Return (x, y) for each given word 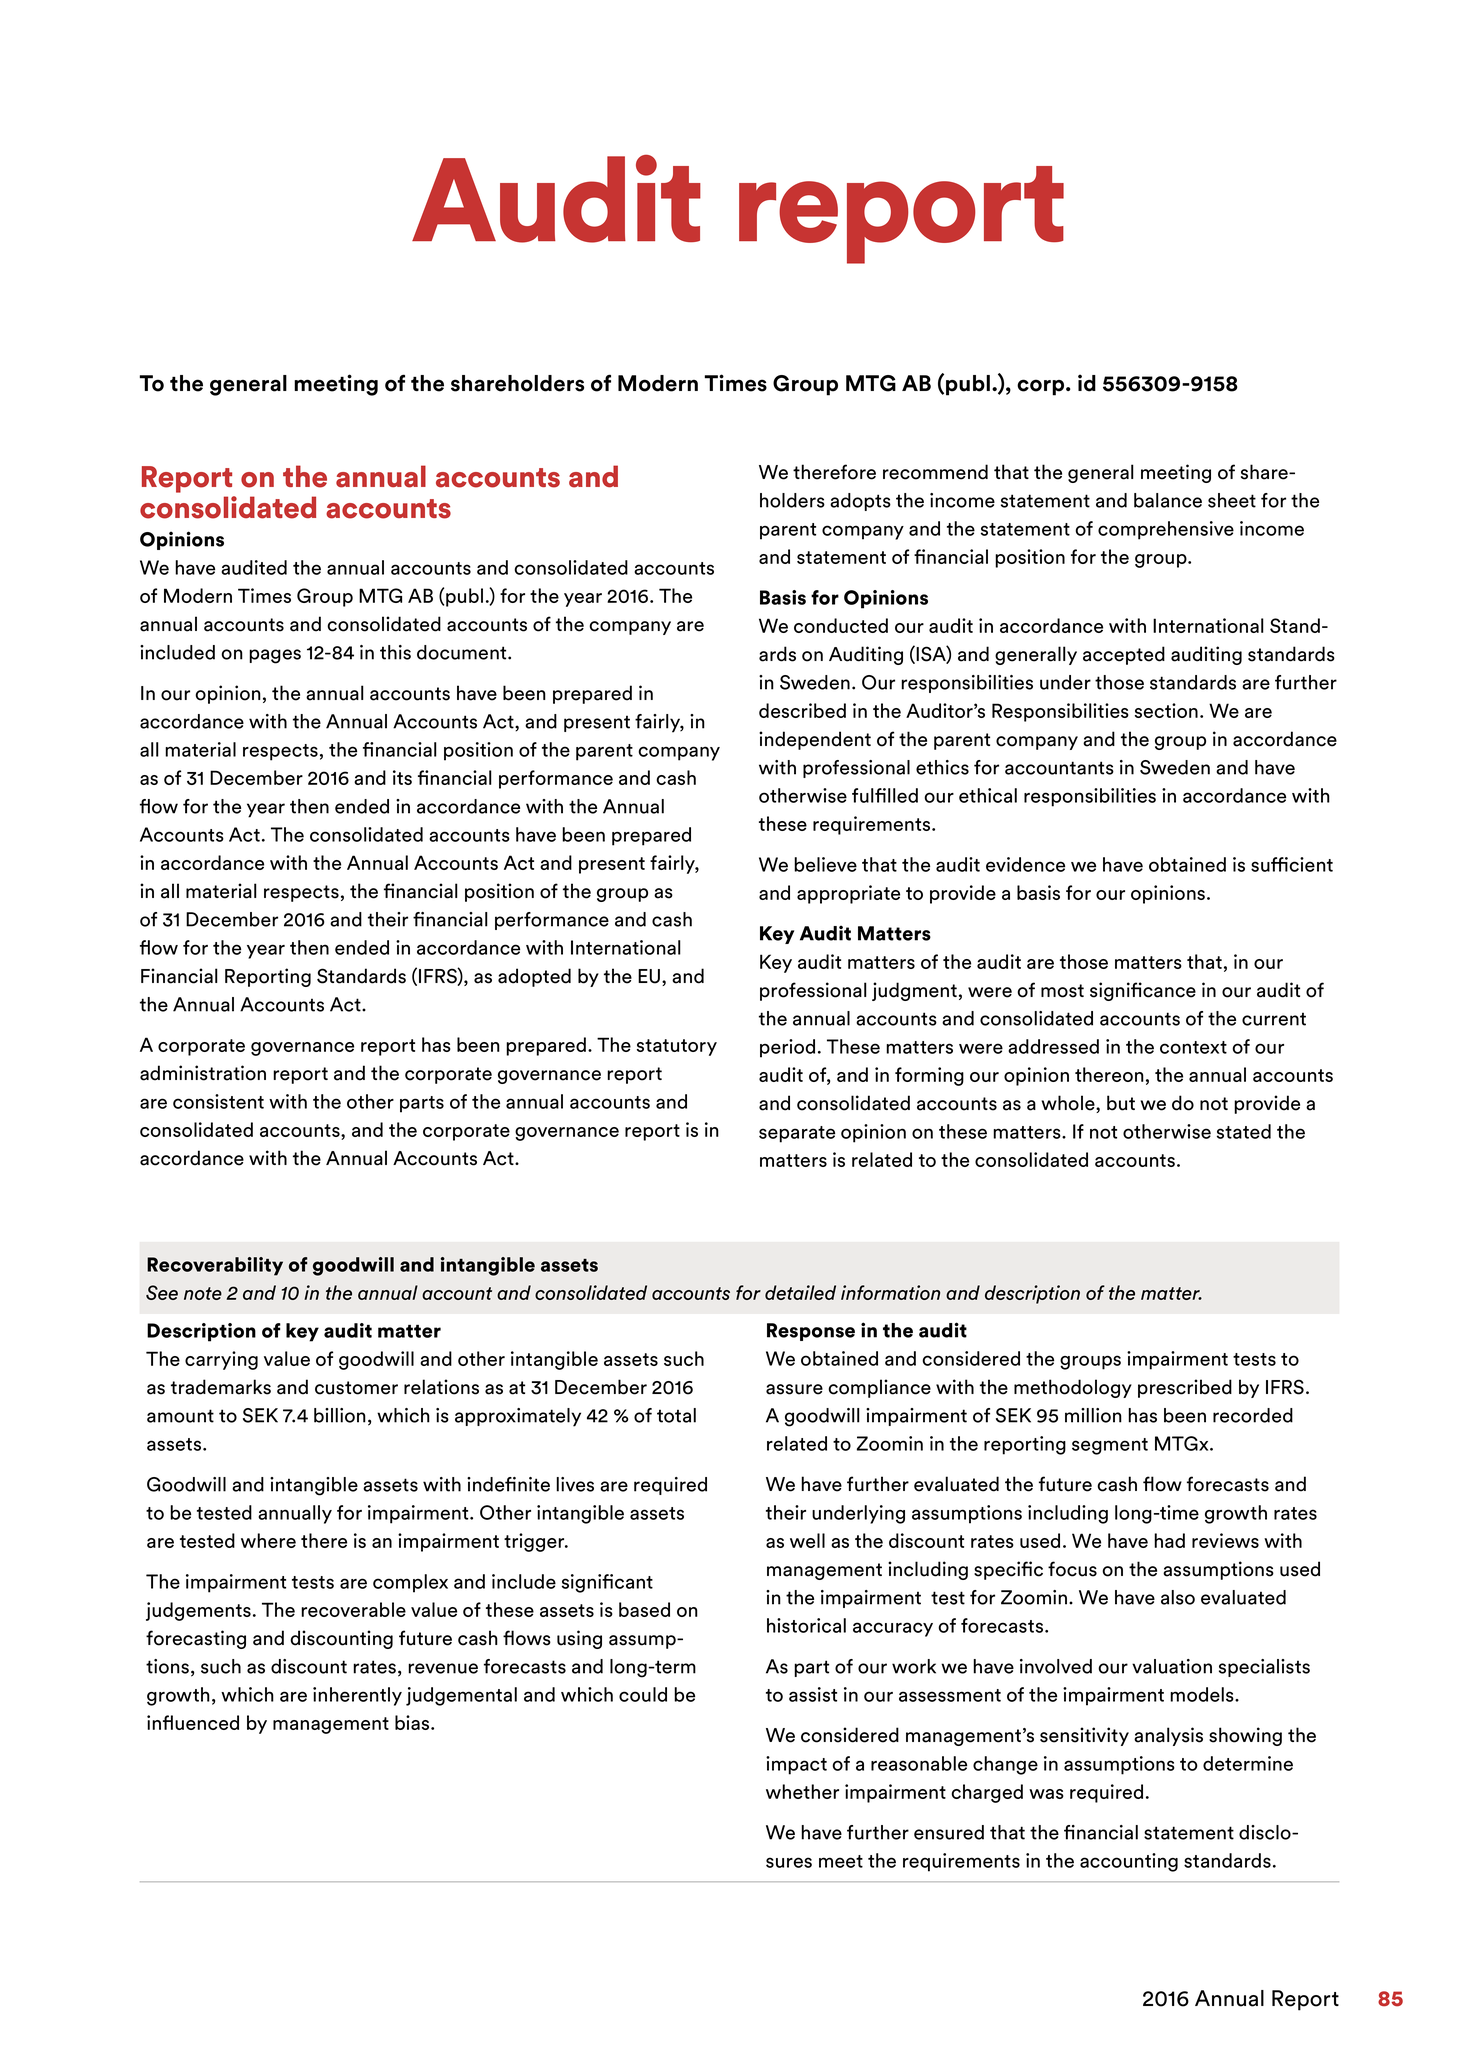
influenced (193, 1722)
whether (802, 1791)
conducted (841, 625)
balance (1168, 500)
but (1121, 1103)
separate (797, 1134)
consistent (218, 1101)
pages (275, 656)
